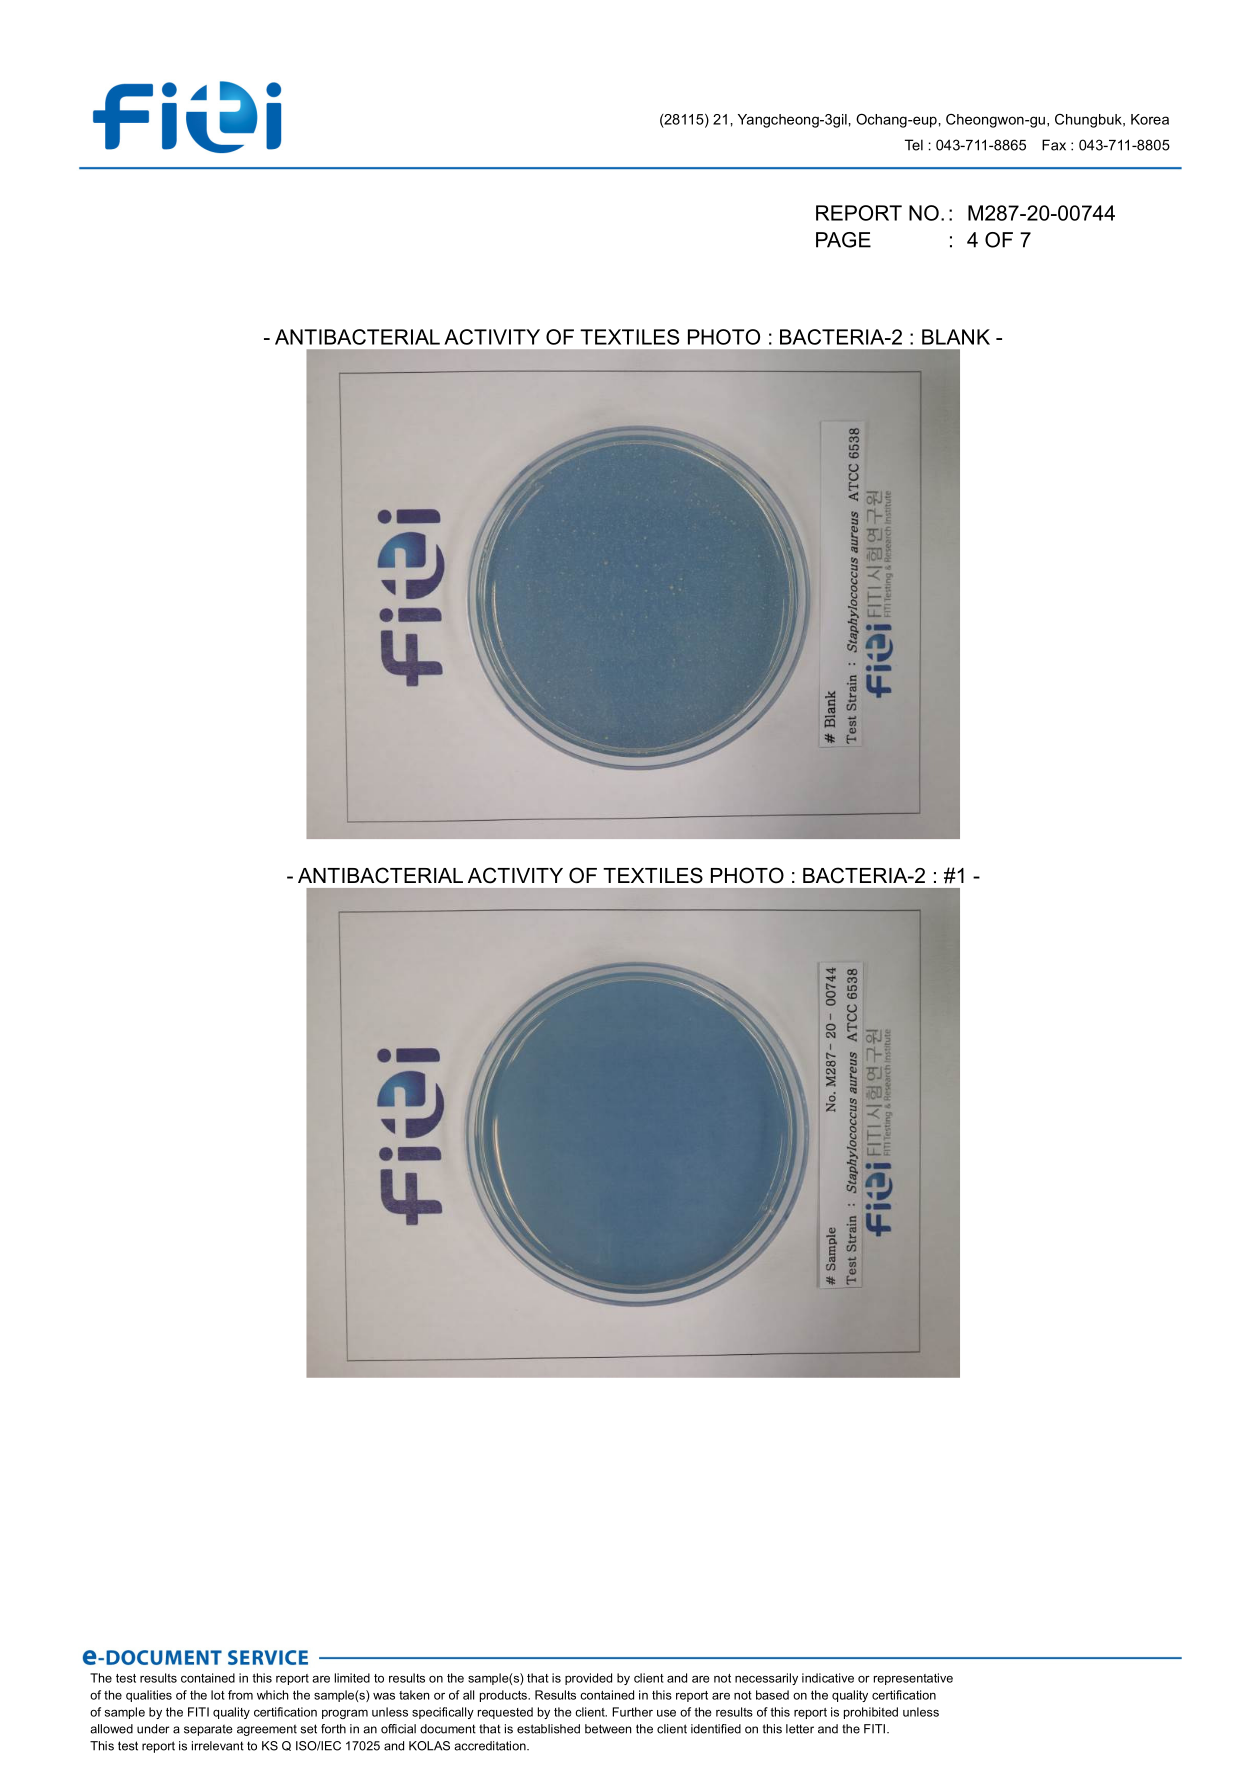 This screenshot has width=1259, height=1781. I want to click on limited, so click(352, 1678).
